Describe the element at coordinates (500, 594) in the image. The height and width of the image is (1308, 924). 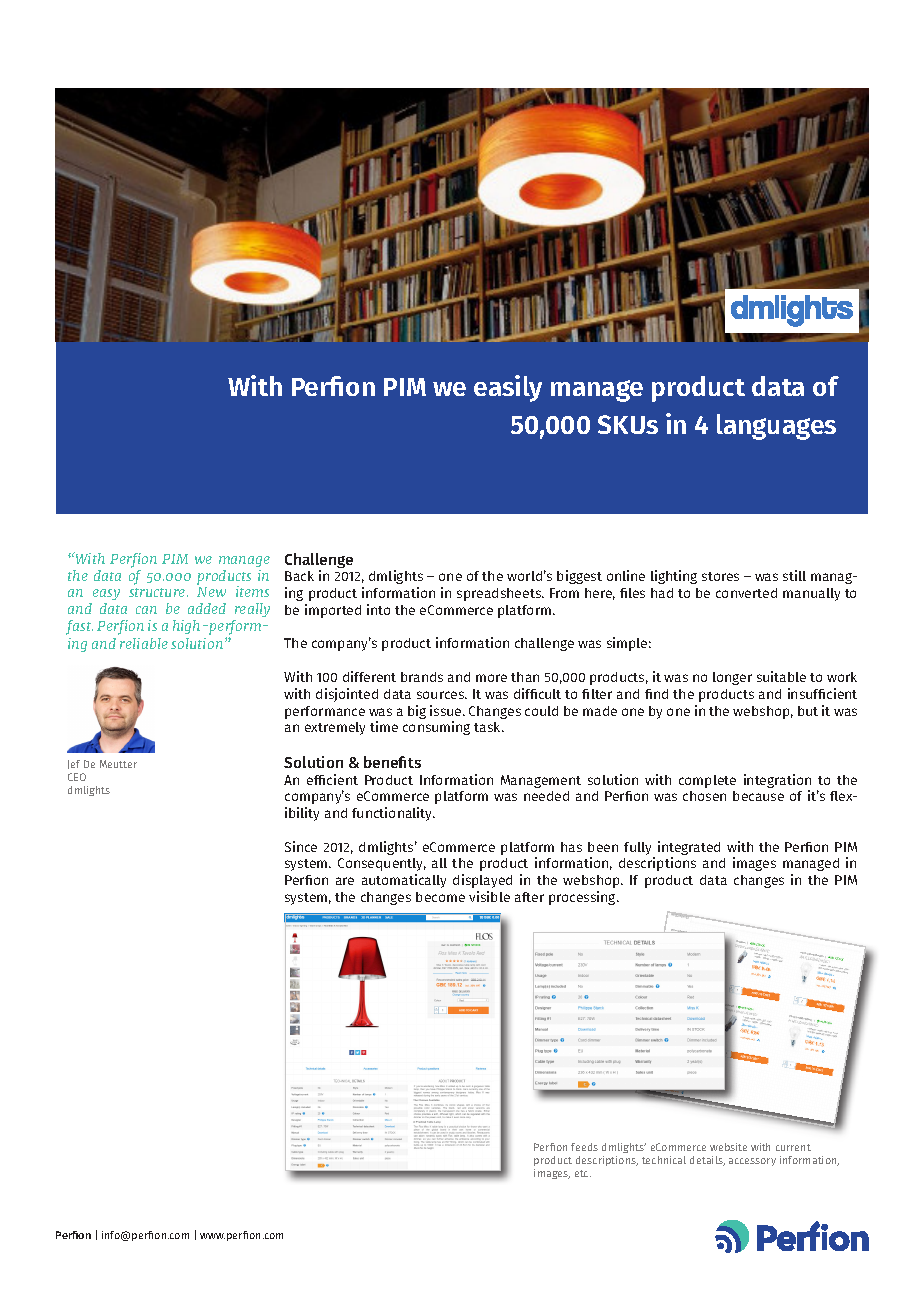
I see `spreadsheets` at that location.
